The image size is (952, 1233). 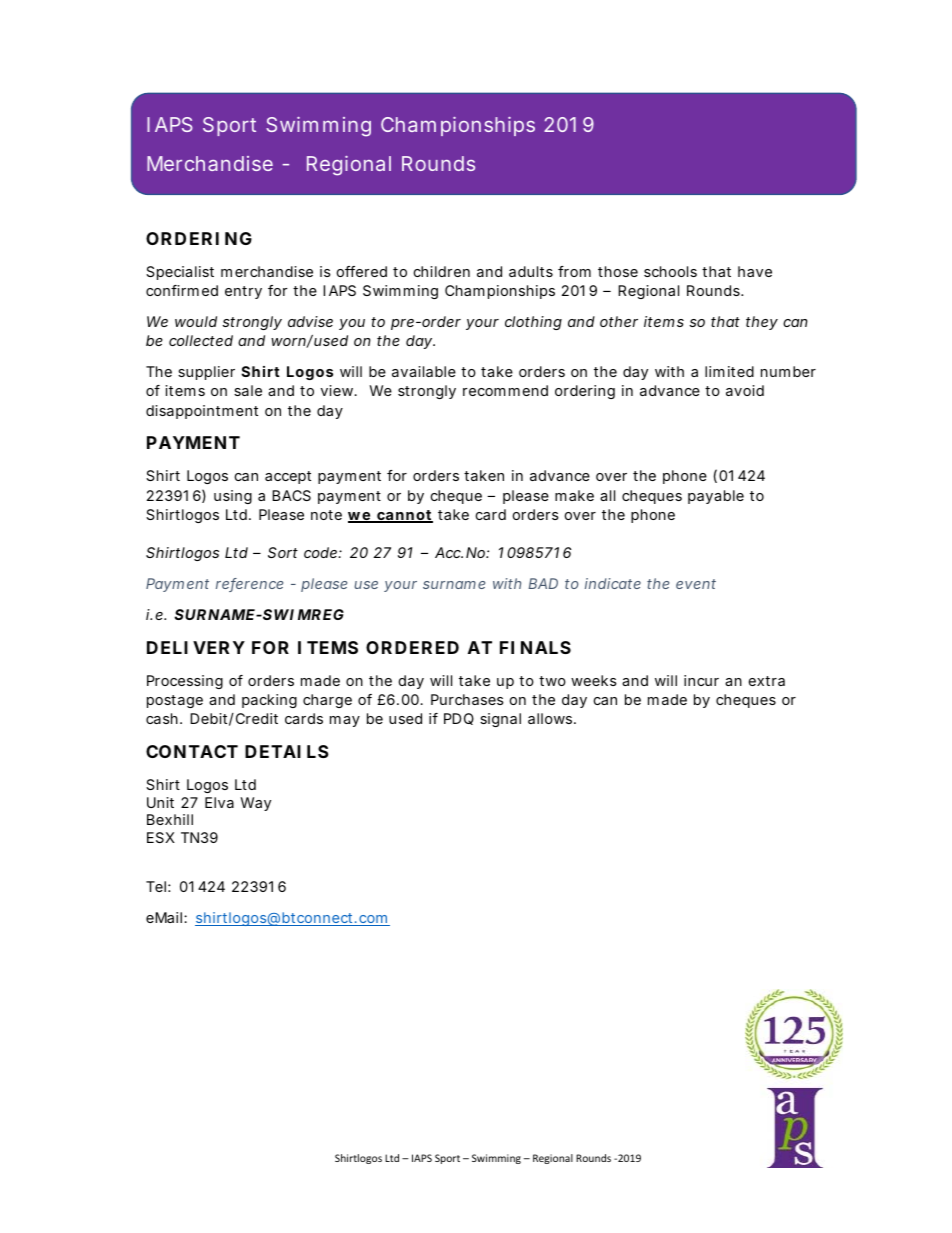 I want to click on BAD, so click(x=543, y=583).
